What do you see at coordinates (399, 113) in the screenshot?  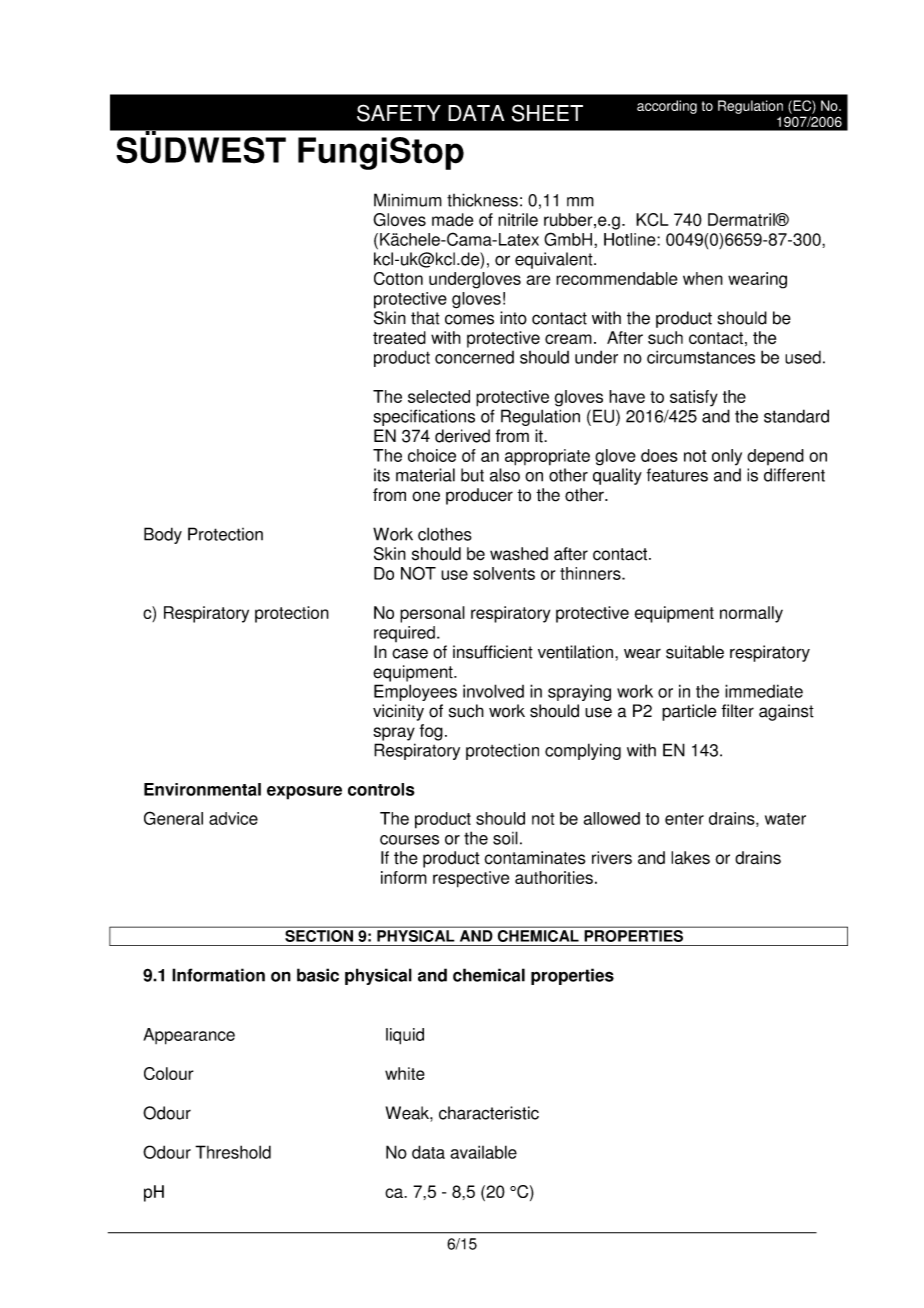 I see `SAFETY` at bounding box center [399, 113].
